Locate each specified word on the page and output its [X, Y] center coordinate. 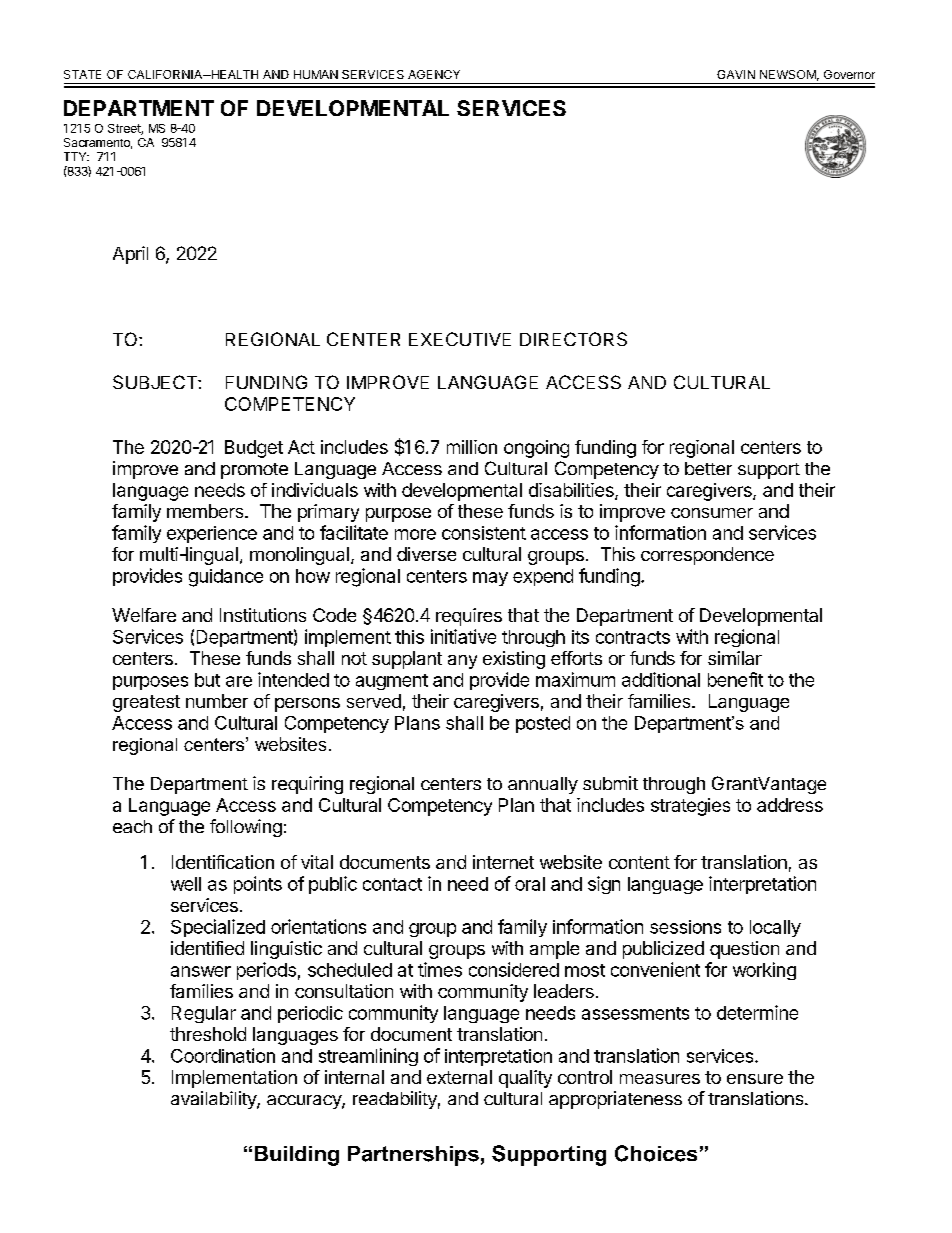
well [186, 884]
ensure [755, 1079]
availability [214, 1100]
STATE [82, 74]
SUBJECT [156, 382]
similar [735, 658]
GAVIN [736, 74]
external [459, 1077]
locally [775, 928]
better [708, 468]
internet [503, 862]
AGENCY [434, 74]
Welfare [144, 615]
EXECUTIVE [460, 339]
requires [469, 617]
